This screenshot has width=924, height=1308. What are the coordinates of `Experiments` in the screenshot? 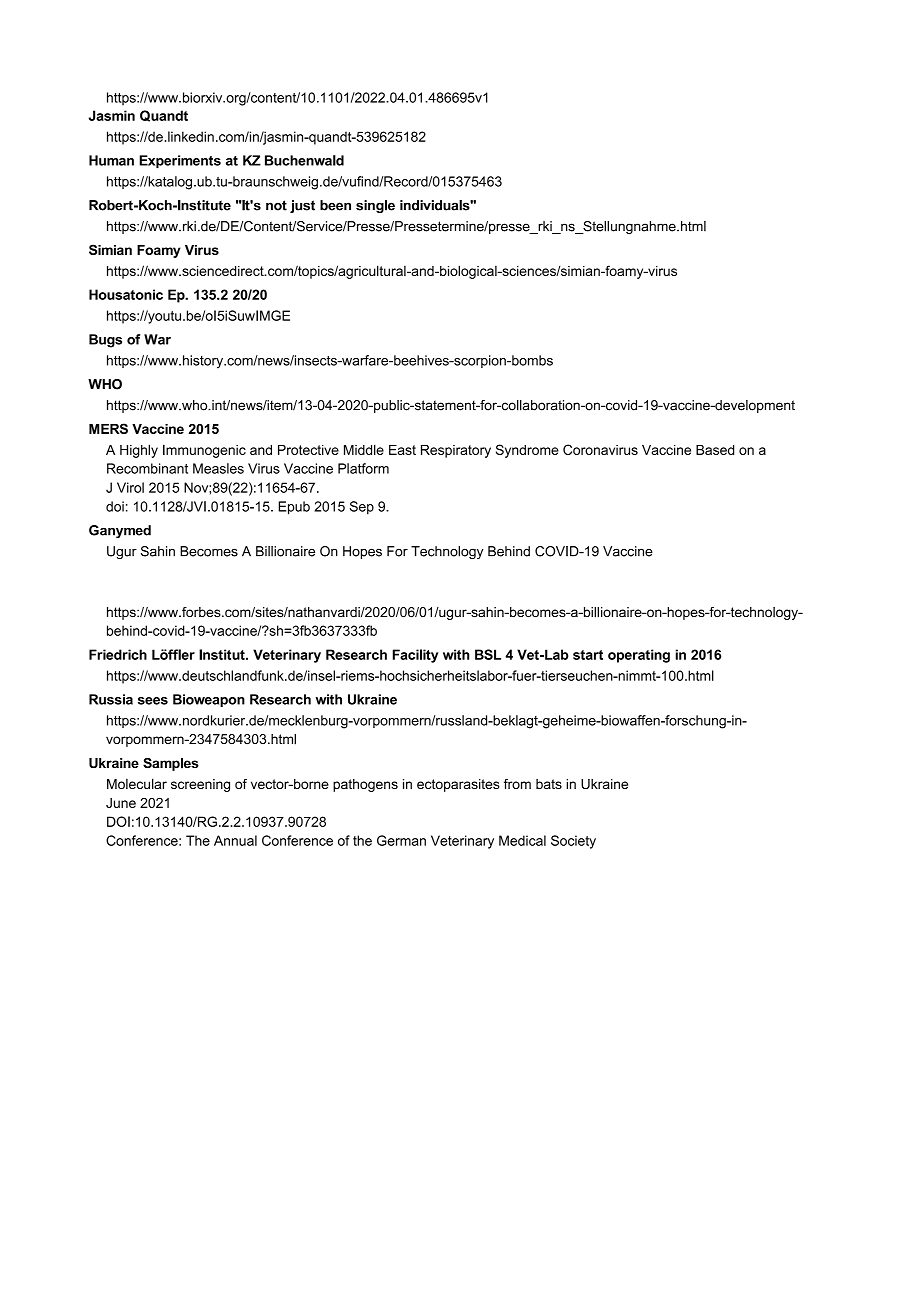 It's located at (180, 162).
